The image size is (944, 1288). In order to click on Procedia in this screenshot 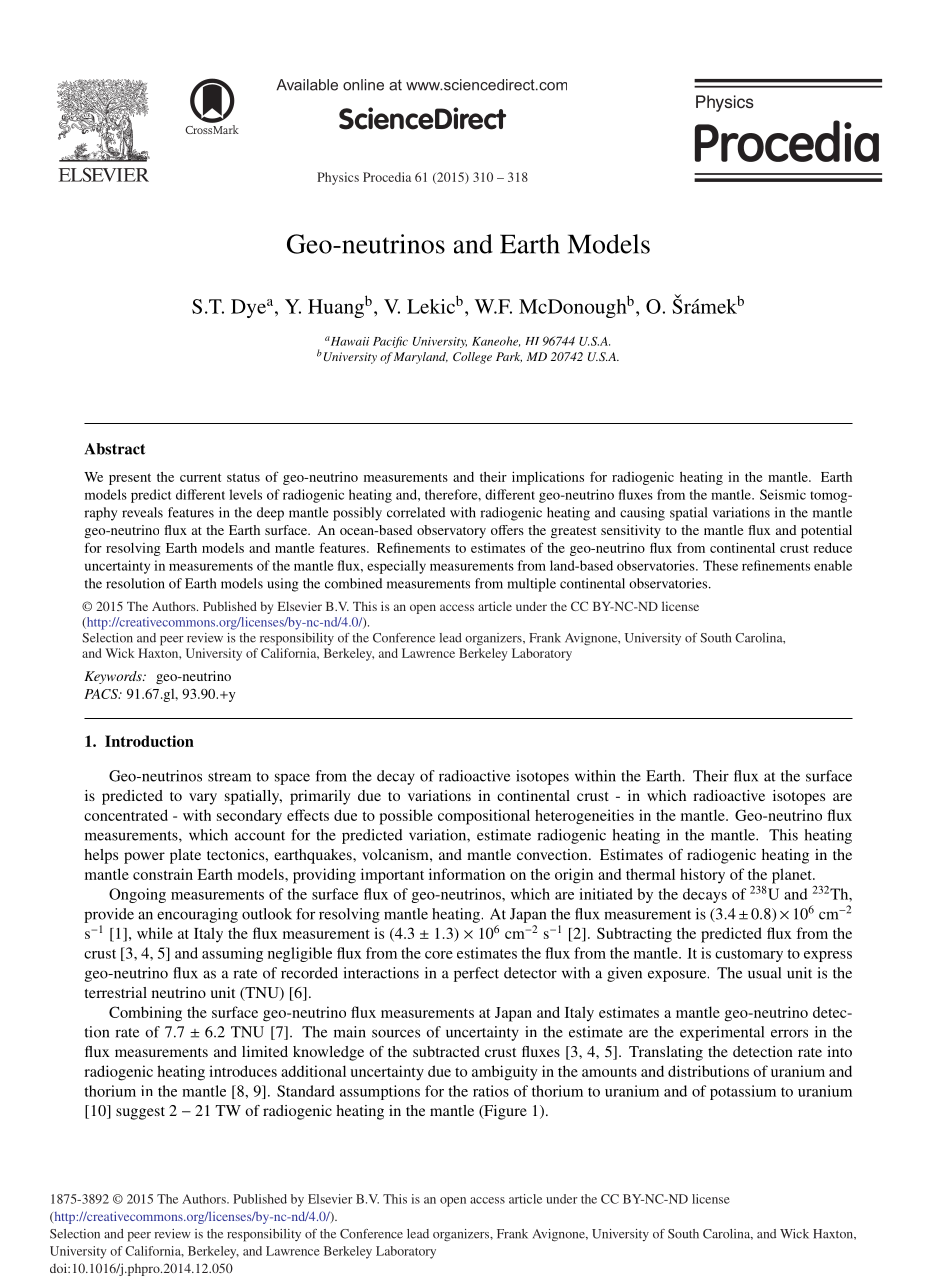, I will do `click(387, 177)`.
